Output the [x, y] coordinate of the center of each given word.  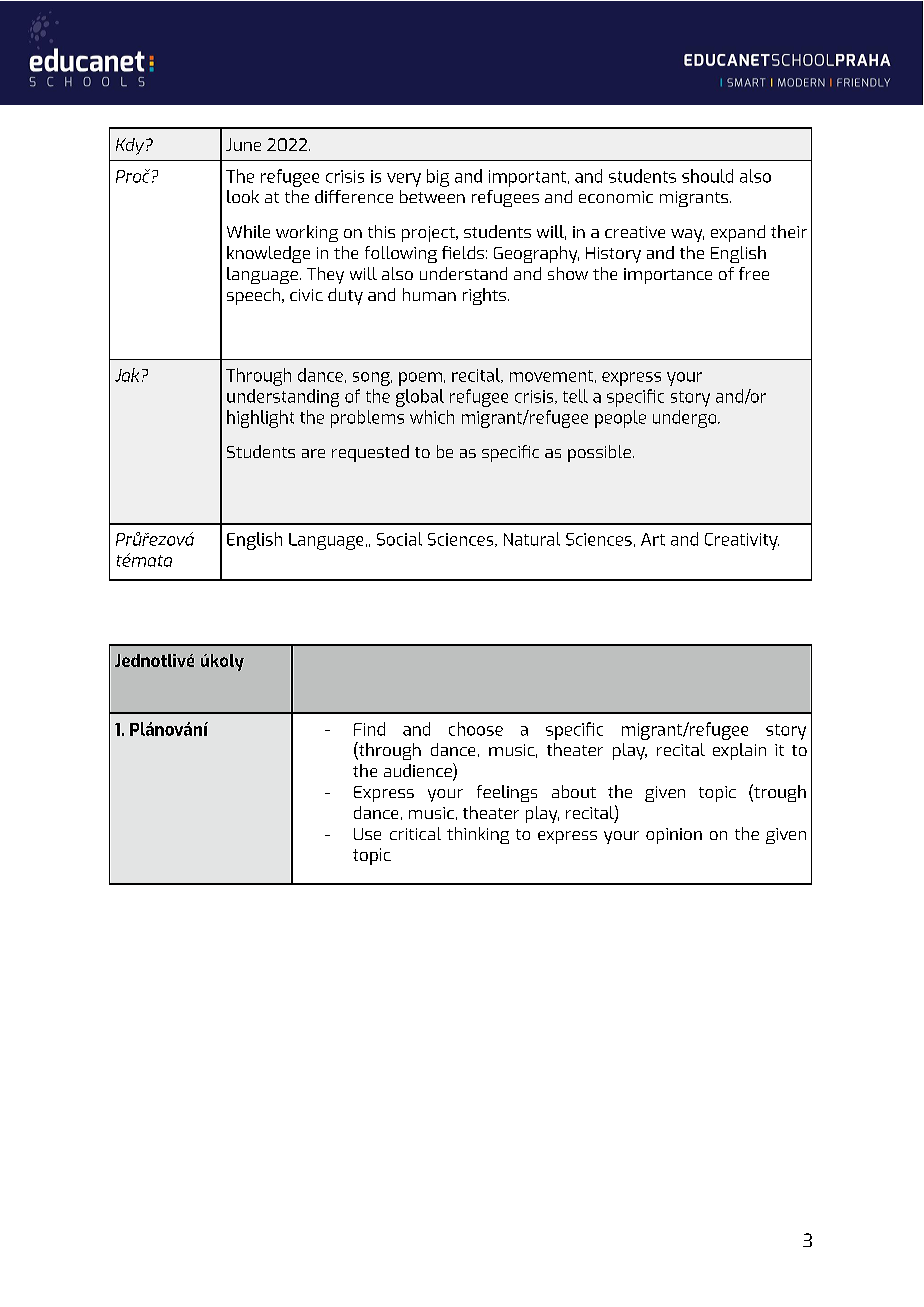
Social [399, 539]
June [243, 144]
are [313, 453]
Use [367, 834]
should [707, 176]
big [438, 178]
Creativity [742, 541]
